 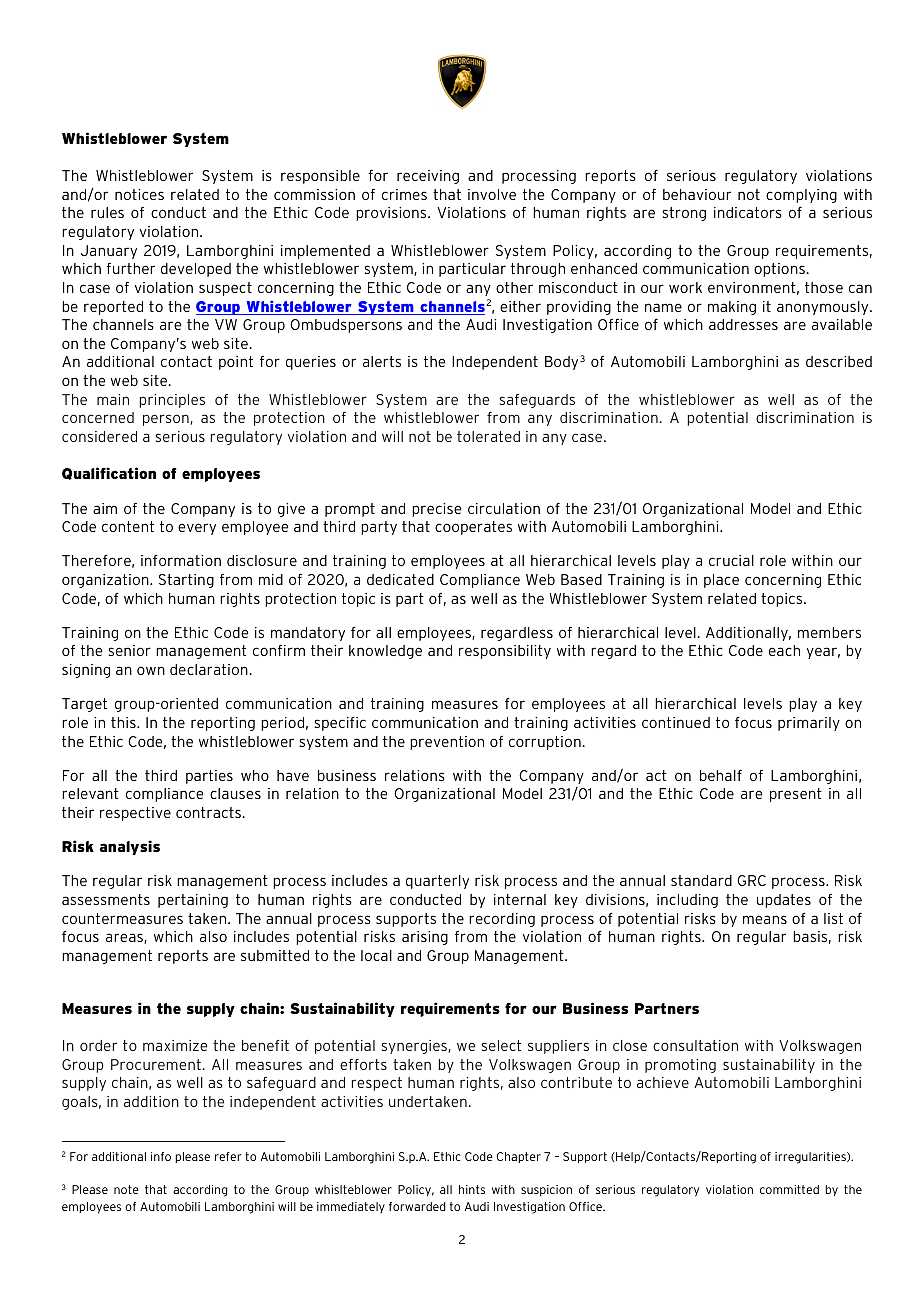 I want to click on areas, so click(x=125, y=938).
